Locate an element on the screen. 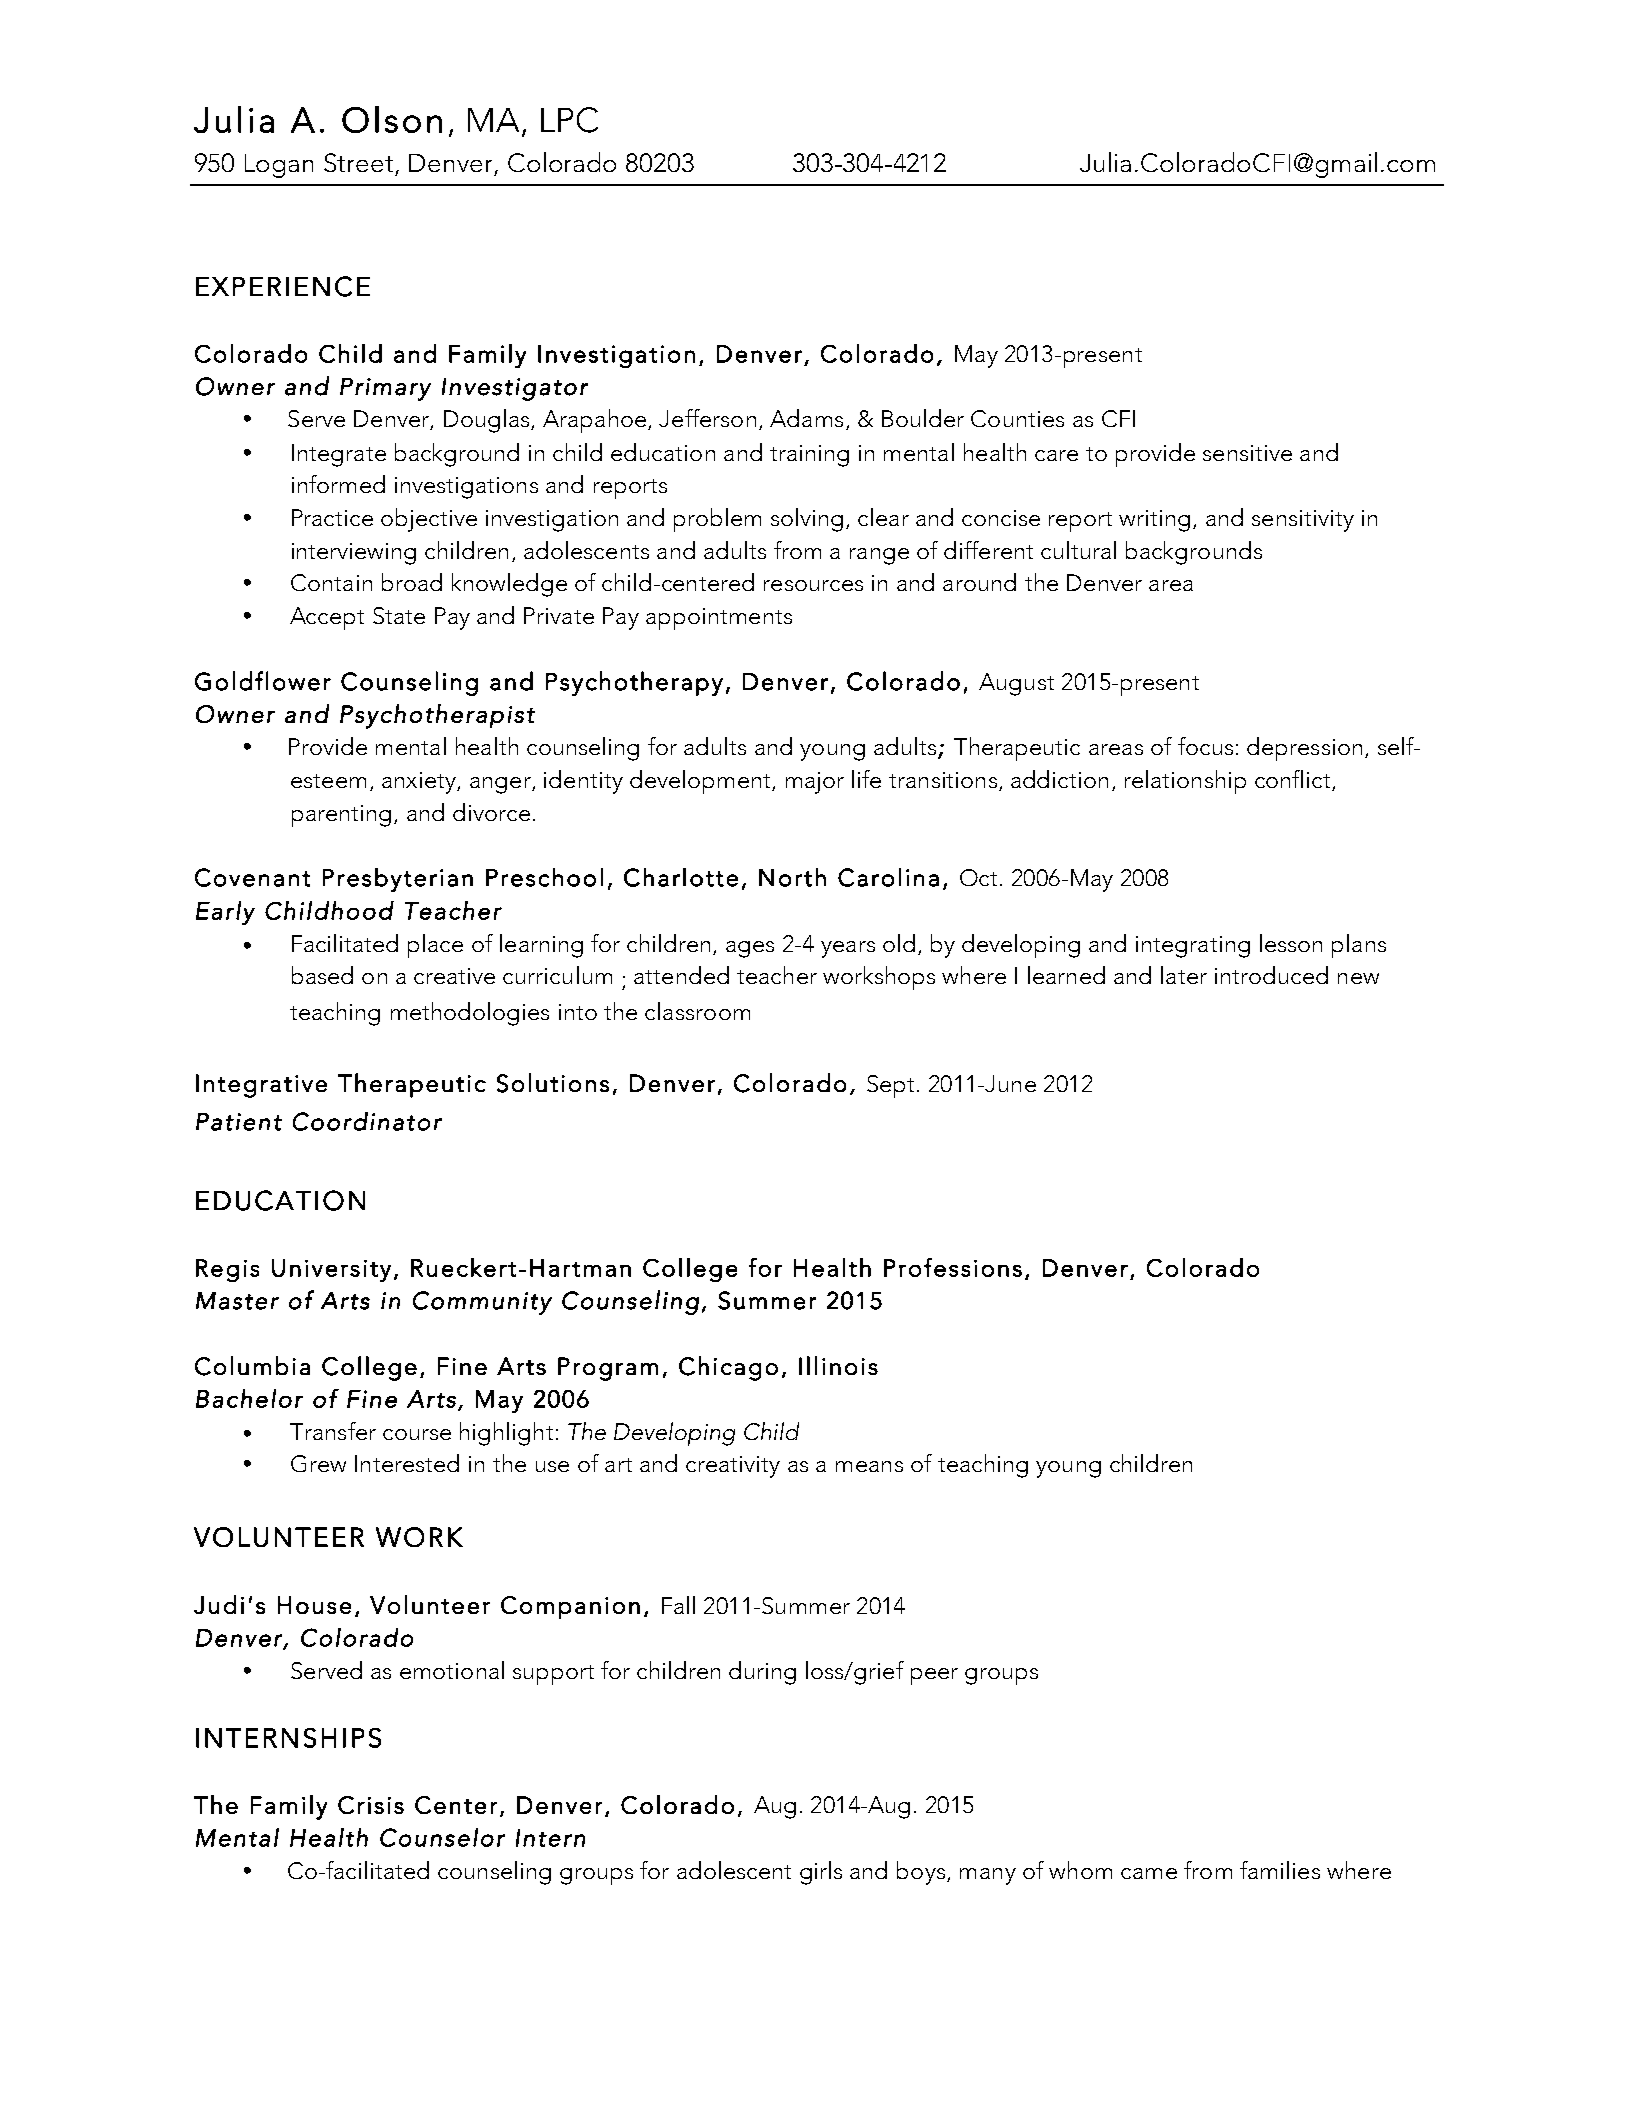 This screenshot has height=2108, width=1629. Illinois is located at coordinates (838, 1365).
